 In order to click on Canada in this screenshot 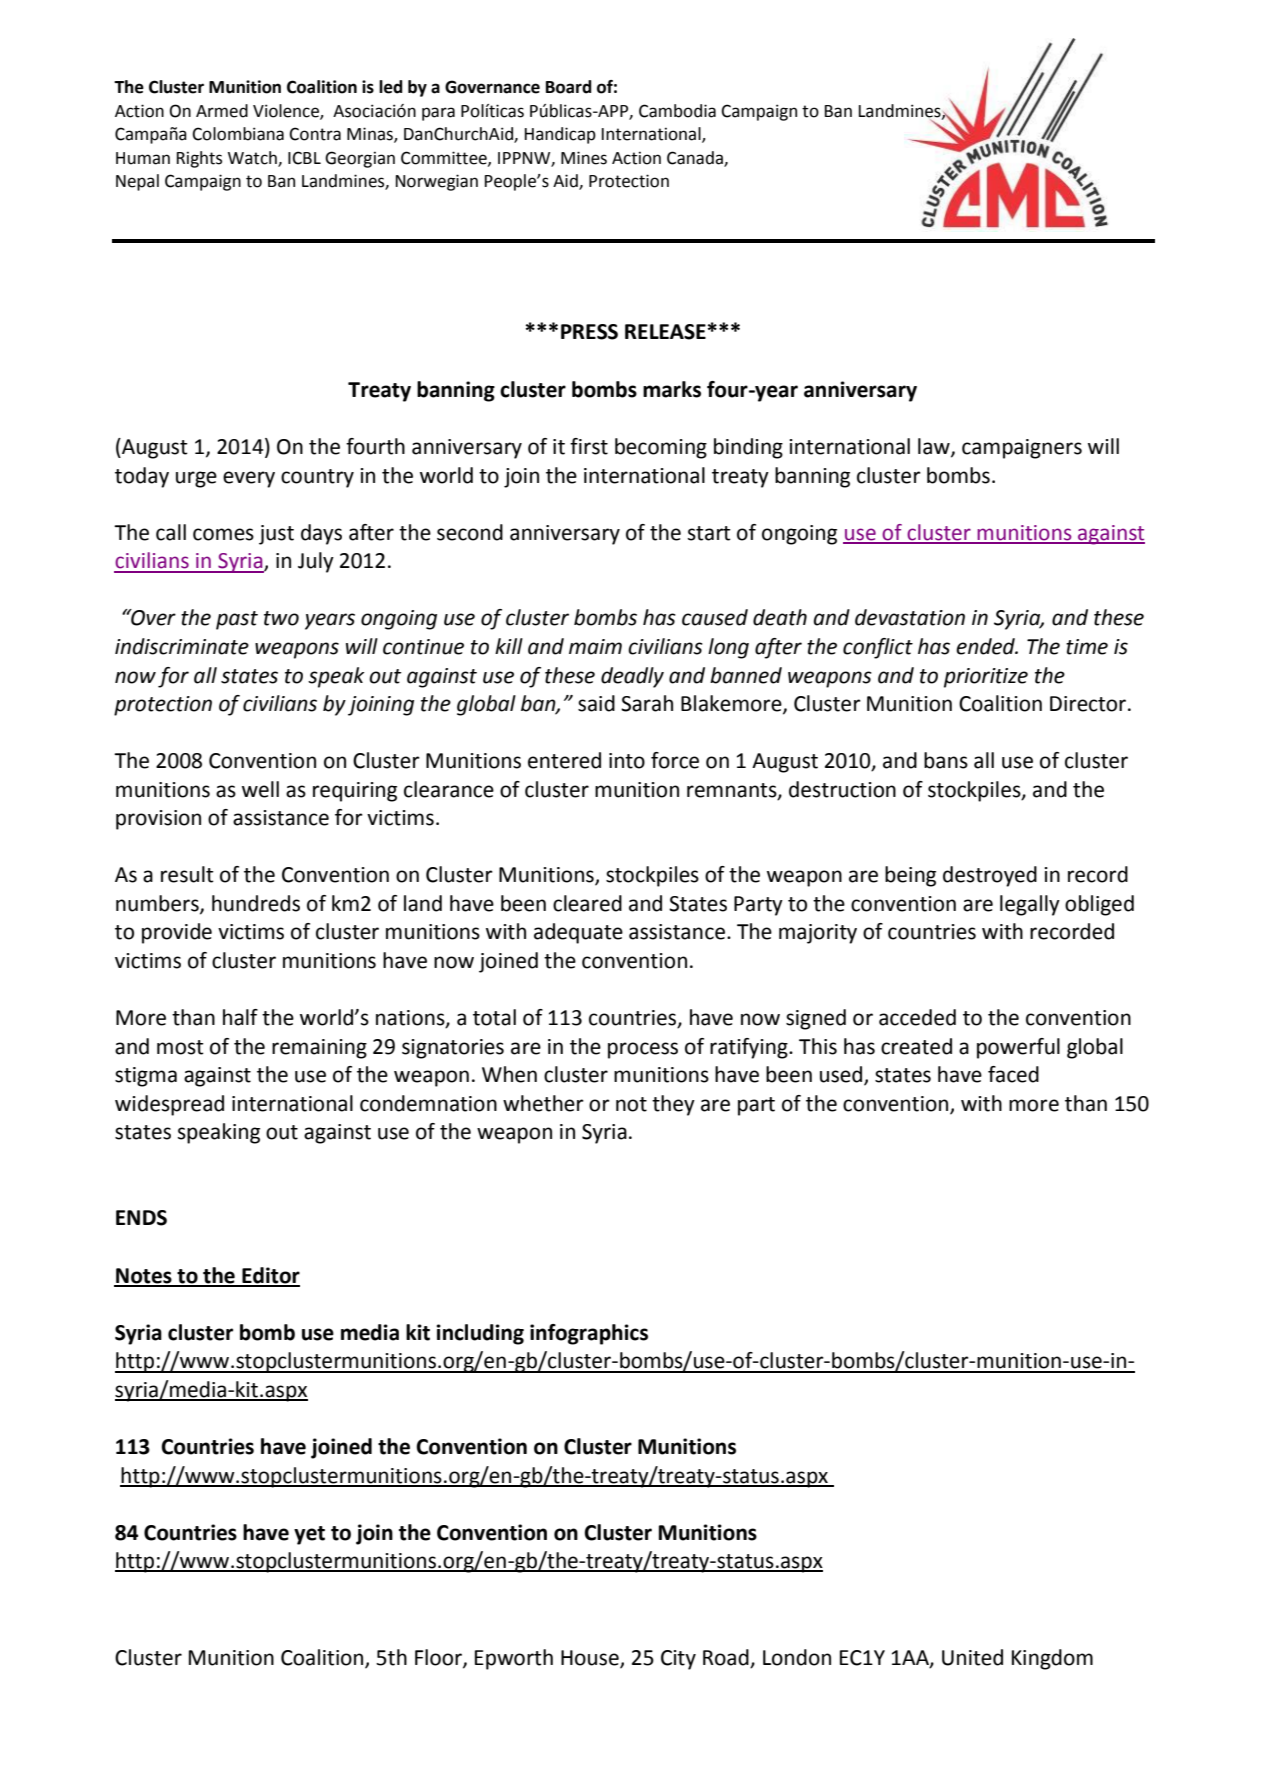, I will do `click(696, 158)`.
